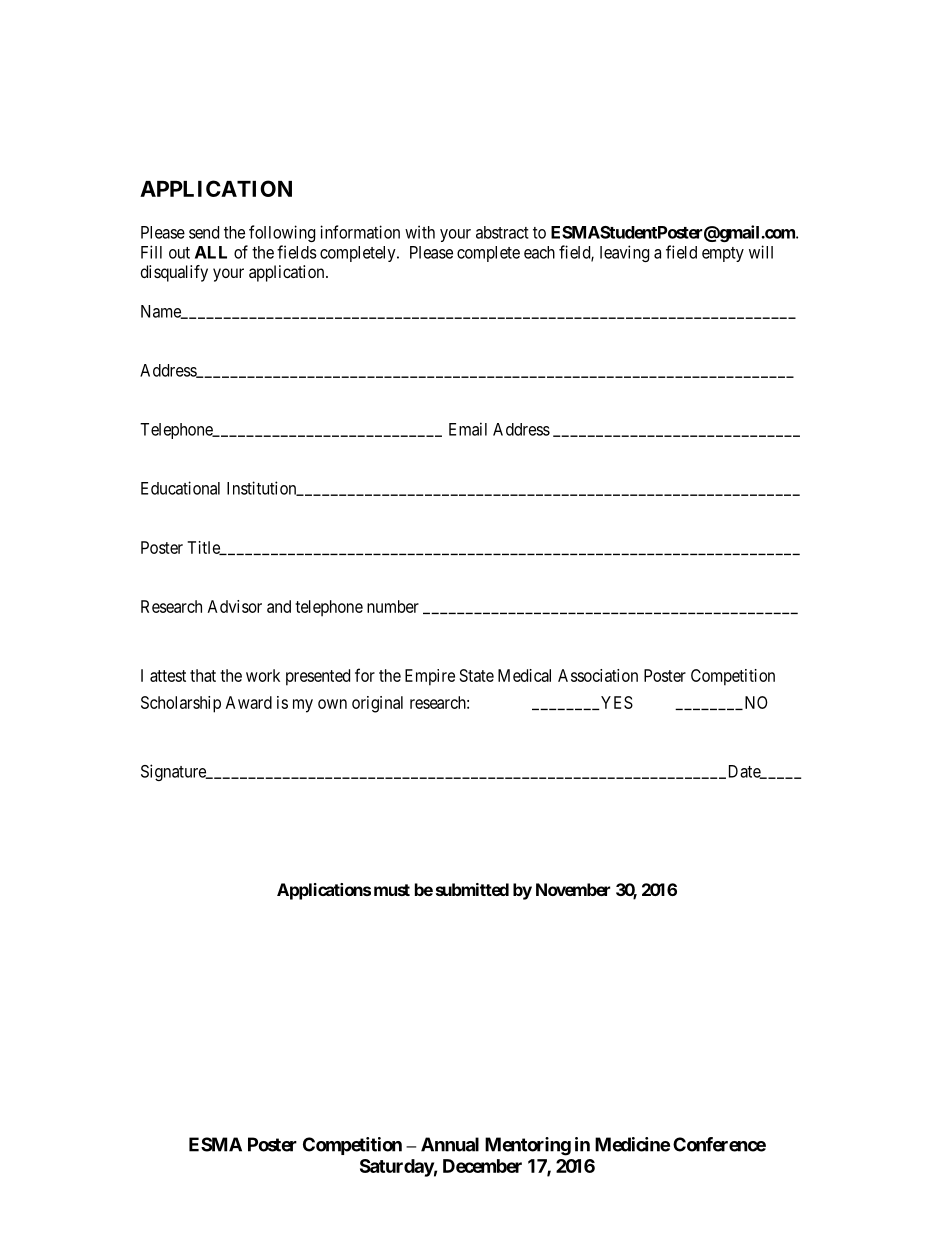 The width and height of the screenshot is (952, 1233). What do you see at coordinates (573, 889) in the screenshot?
I see `November` at bounding box center [573, 889].
